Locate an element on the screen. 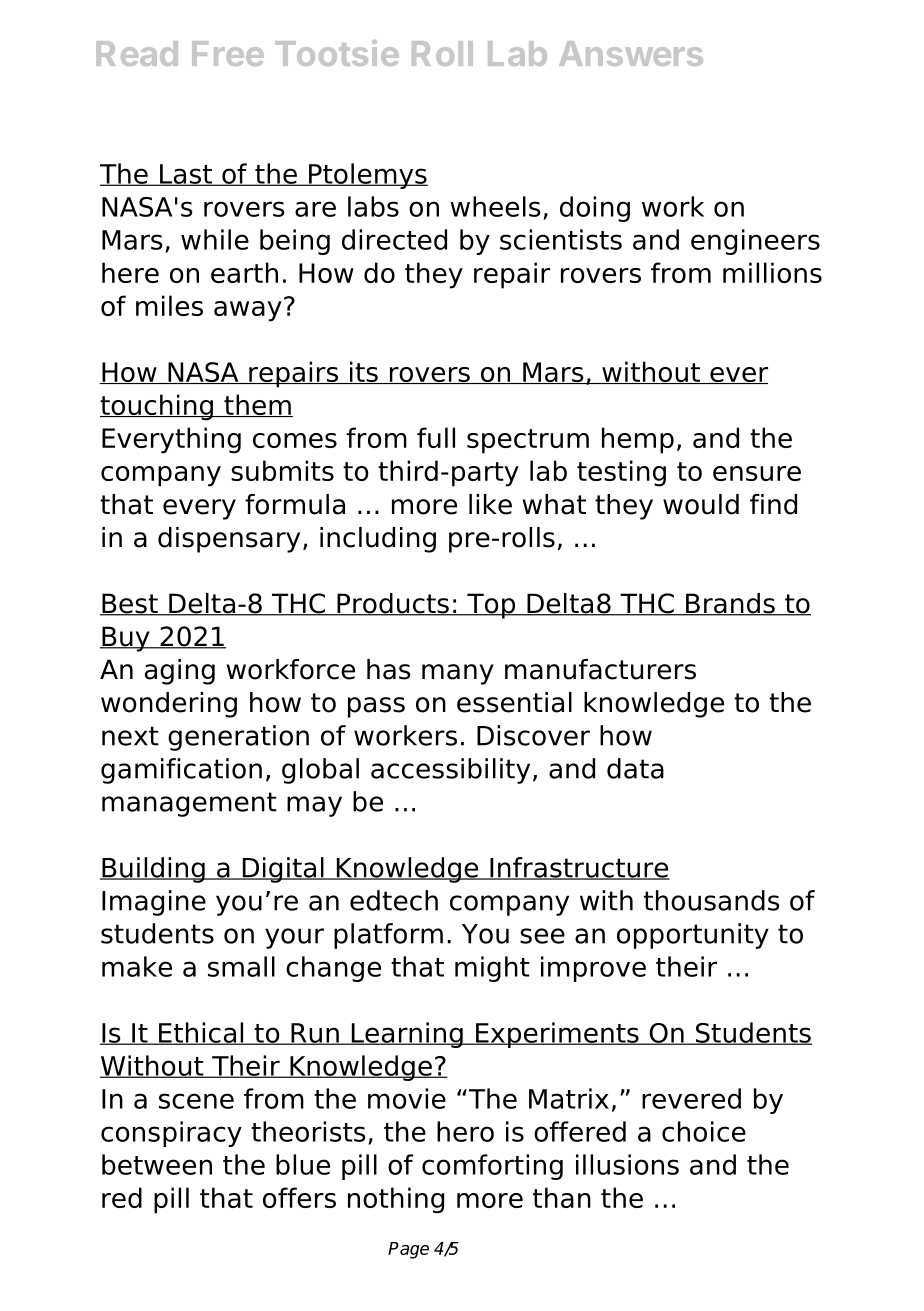 The height and width of the screenshot is (1311, 924). Free is located at coordinates (228, 53).
